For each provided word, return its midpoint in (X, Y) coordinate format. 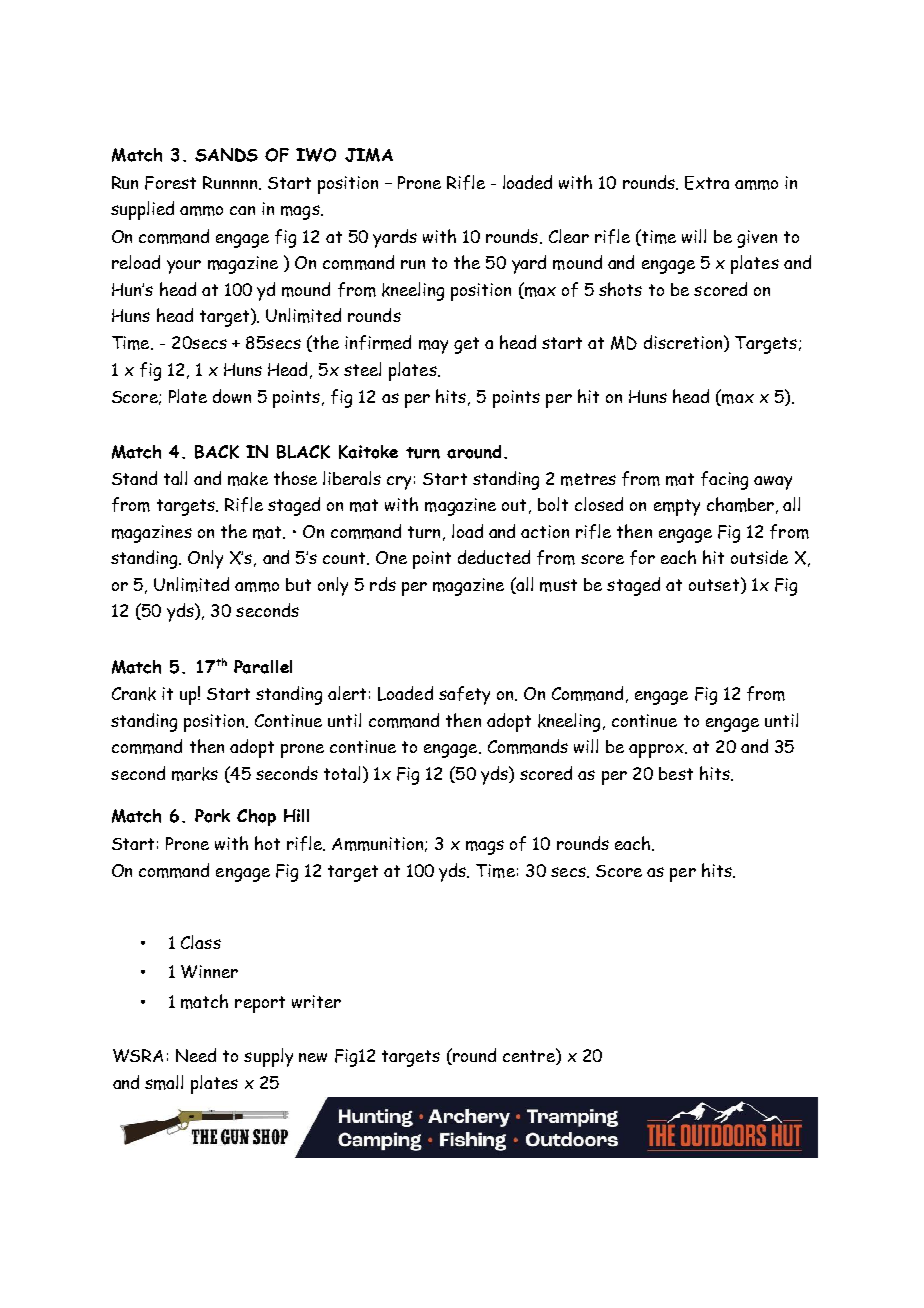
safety (464, 695)
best (676, 773)
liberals (352, 478)
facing (724, 480)
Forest (170, 183)
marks (195, 774)
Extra (707, 183)
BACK (217, 452)
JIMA (369, 155)
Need (196, 1055)
